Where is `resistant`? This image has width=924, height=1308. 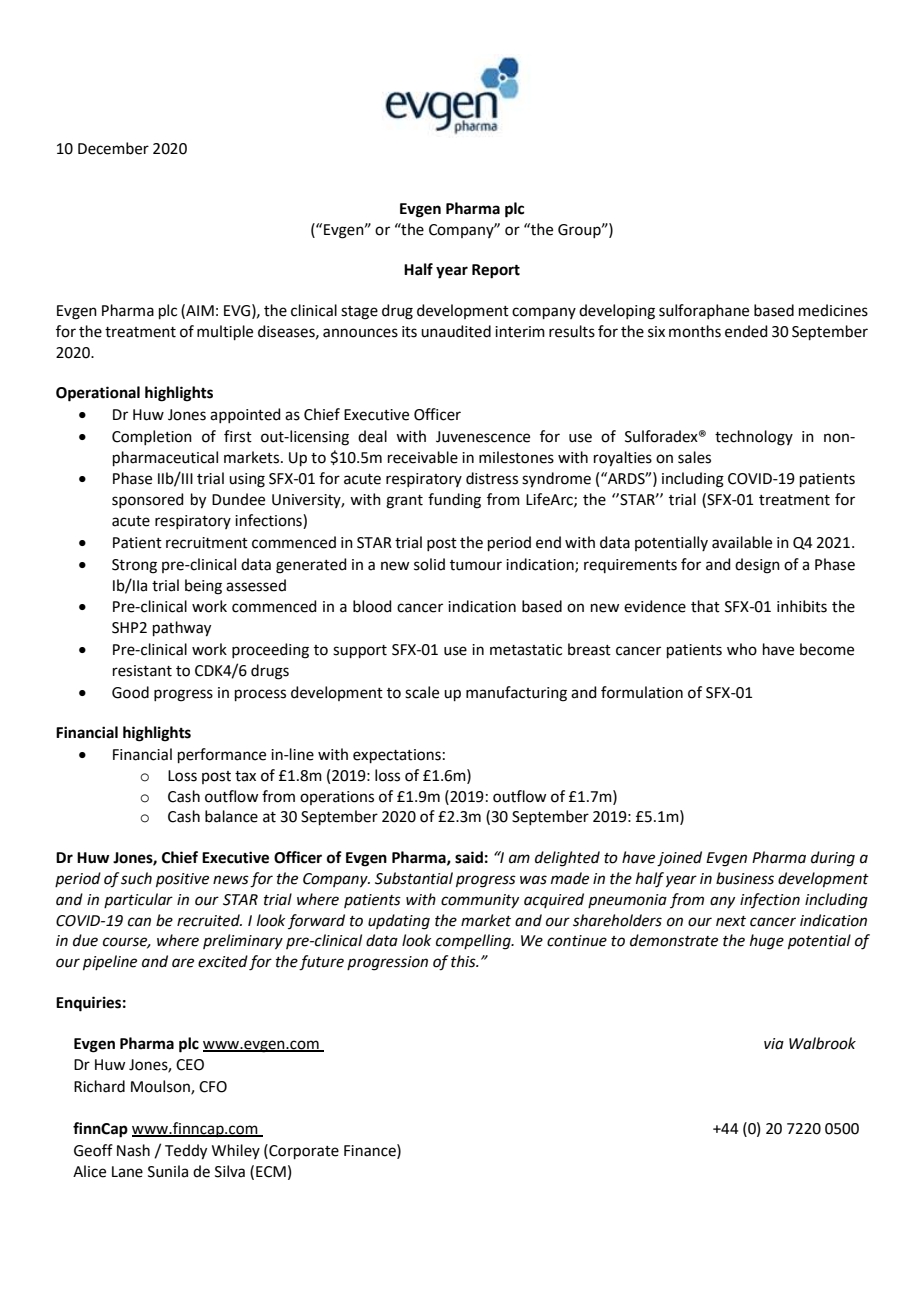
resistant is located at coordinates (142, 671).
